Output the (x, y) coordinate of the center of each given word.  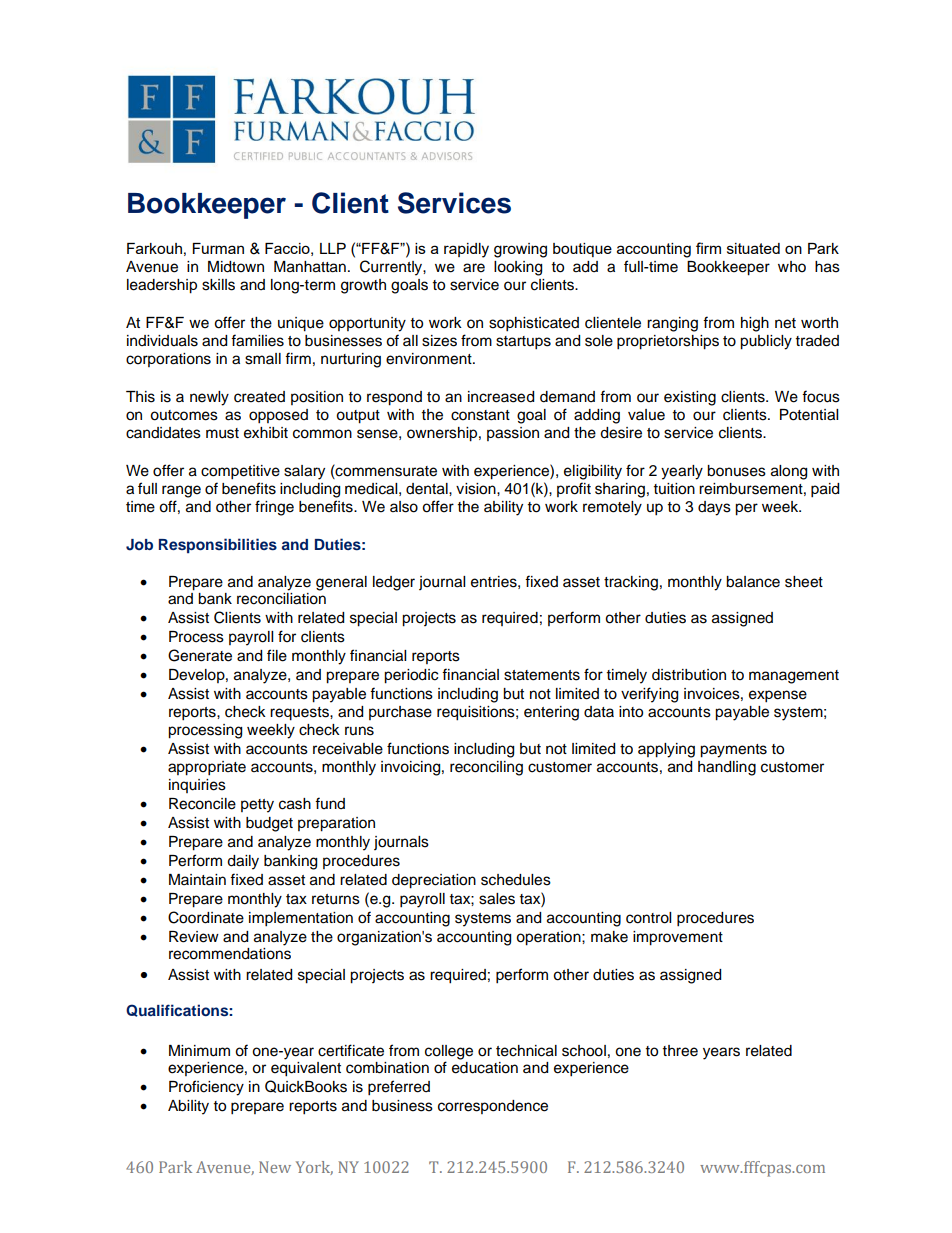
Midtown (236, 267)
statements (542, 675)
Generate (200, 655)
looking (518, 268)
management (794, 677)
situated (753, 248)
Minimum (199, 1051)
